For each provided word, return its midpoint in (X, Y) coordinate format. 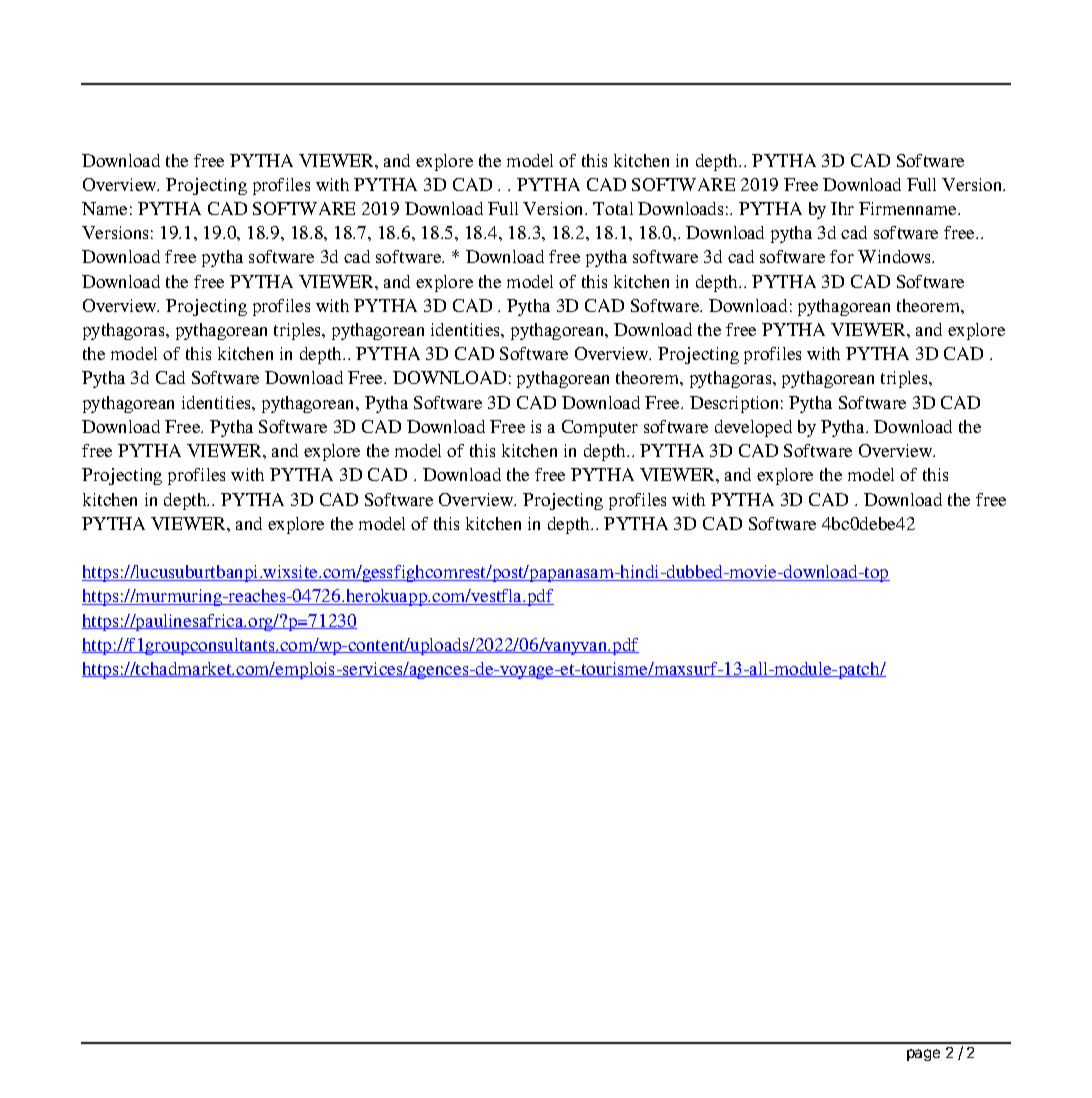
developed (753, 428)
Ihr (842, 208)
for (842, 256)
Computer (600, 428)
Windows (895, 256)
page (923, 1055)
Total (613, 208)
